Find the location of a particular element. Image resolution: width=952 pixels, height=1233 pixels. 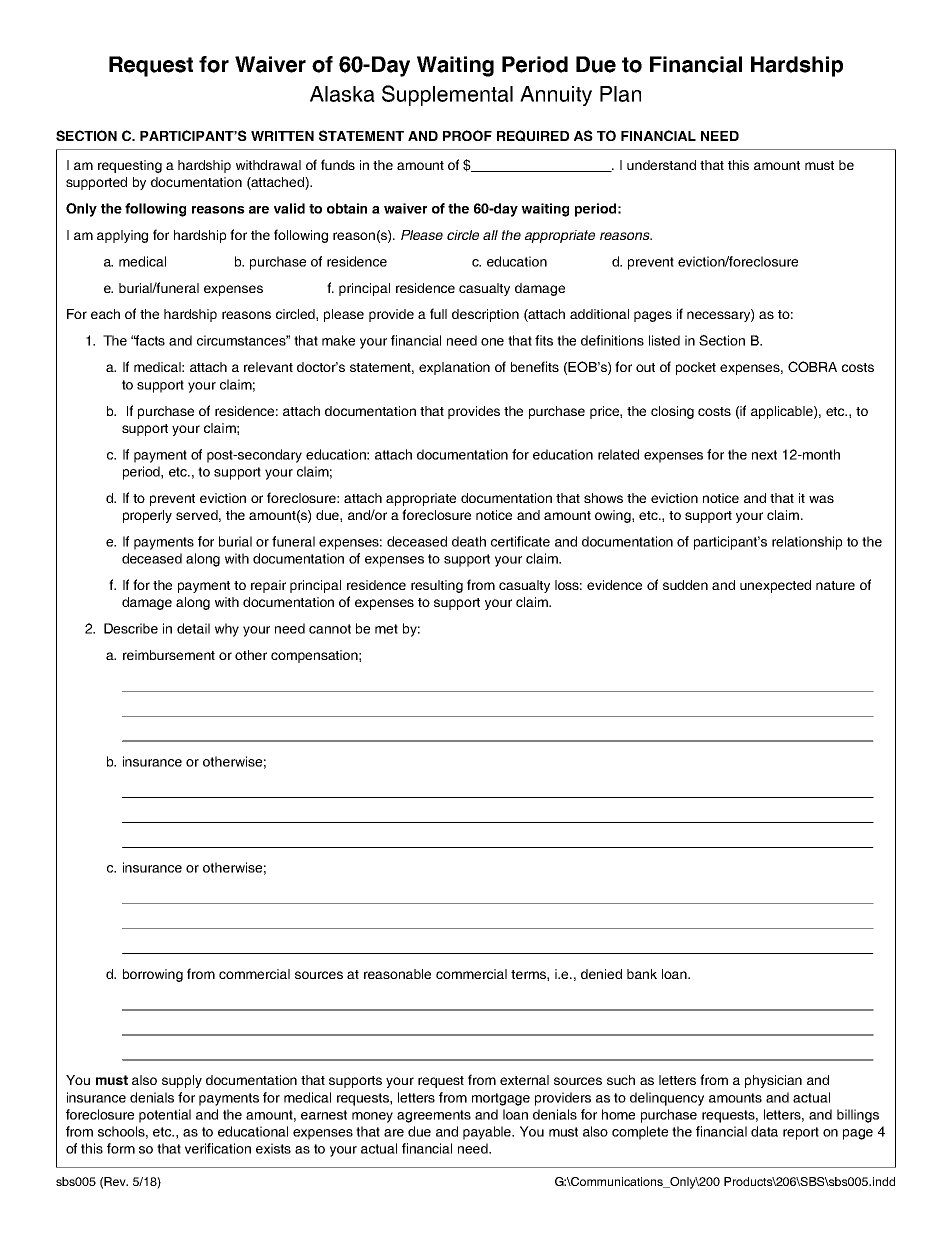

understand is located at coordinates (661, 165).
